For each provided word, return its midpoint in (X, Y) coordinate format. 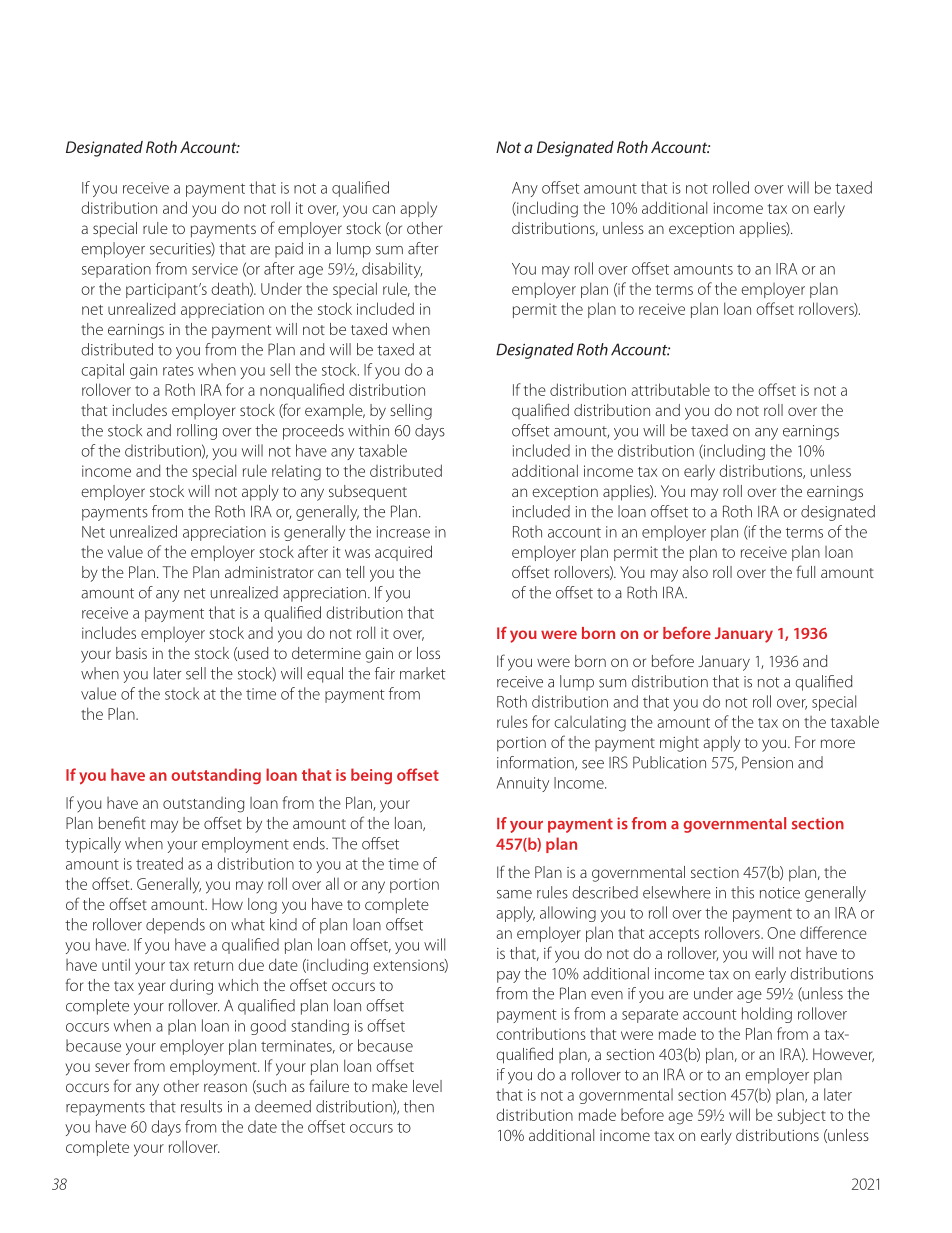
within (368, 430)
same (514, 894)
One (781, 933)
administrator (269, 572)
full (806, 571)
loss (428, 653)
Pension (767, 762)
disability (392, 270)
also (695, 572)
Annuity (523, 784)
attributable (670, 389)
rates (178, 371)
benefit (122, 822)
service (215, 269)
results (201, 1106)
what (248, 924)
